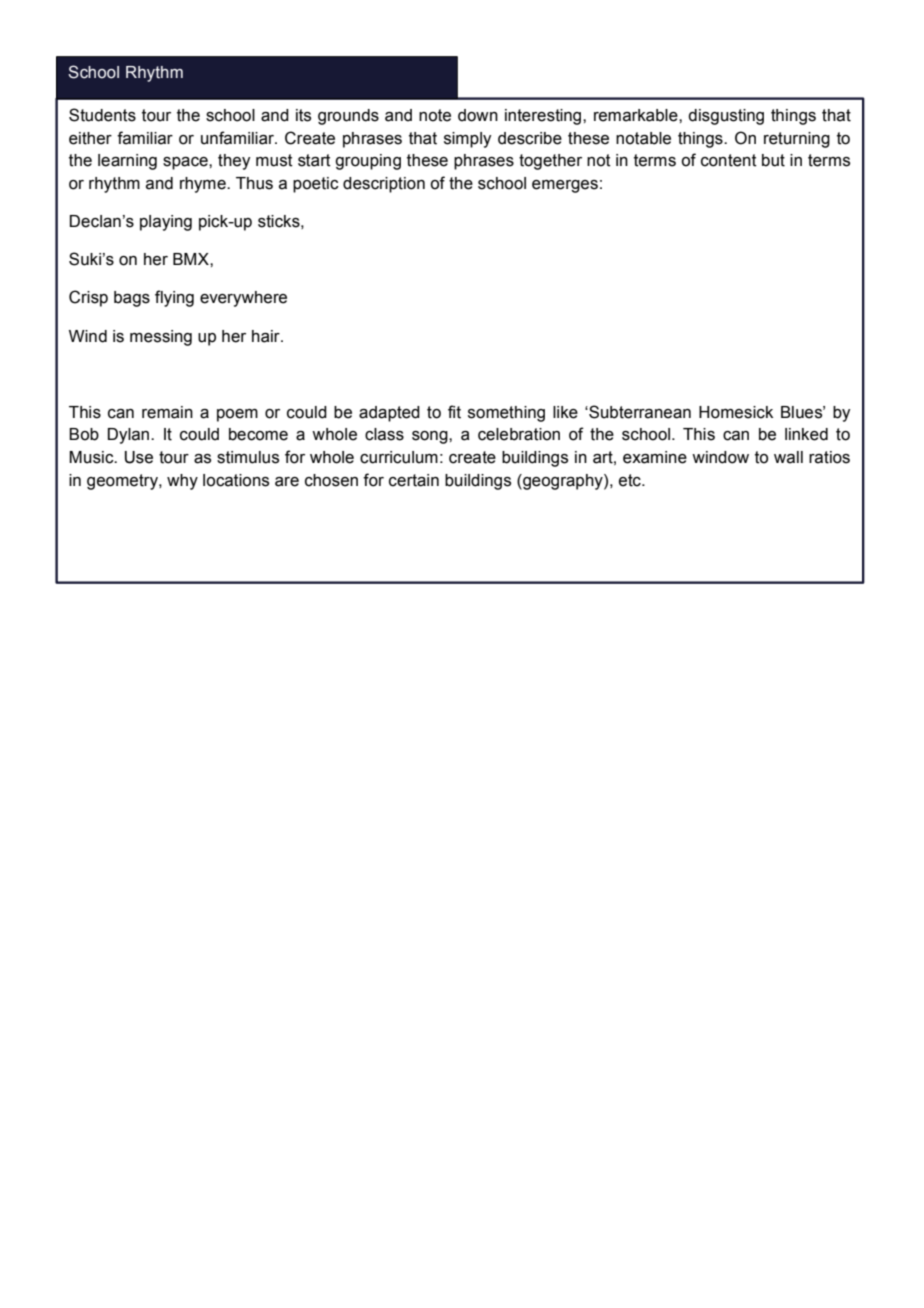 This document has width=924, height=1308. Describe the element at coordinates (478, 115) in the document. I see `down` at that location.
